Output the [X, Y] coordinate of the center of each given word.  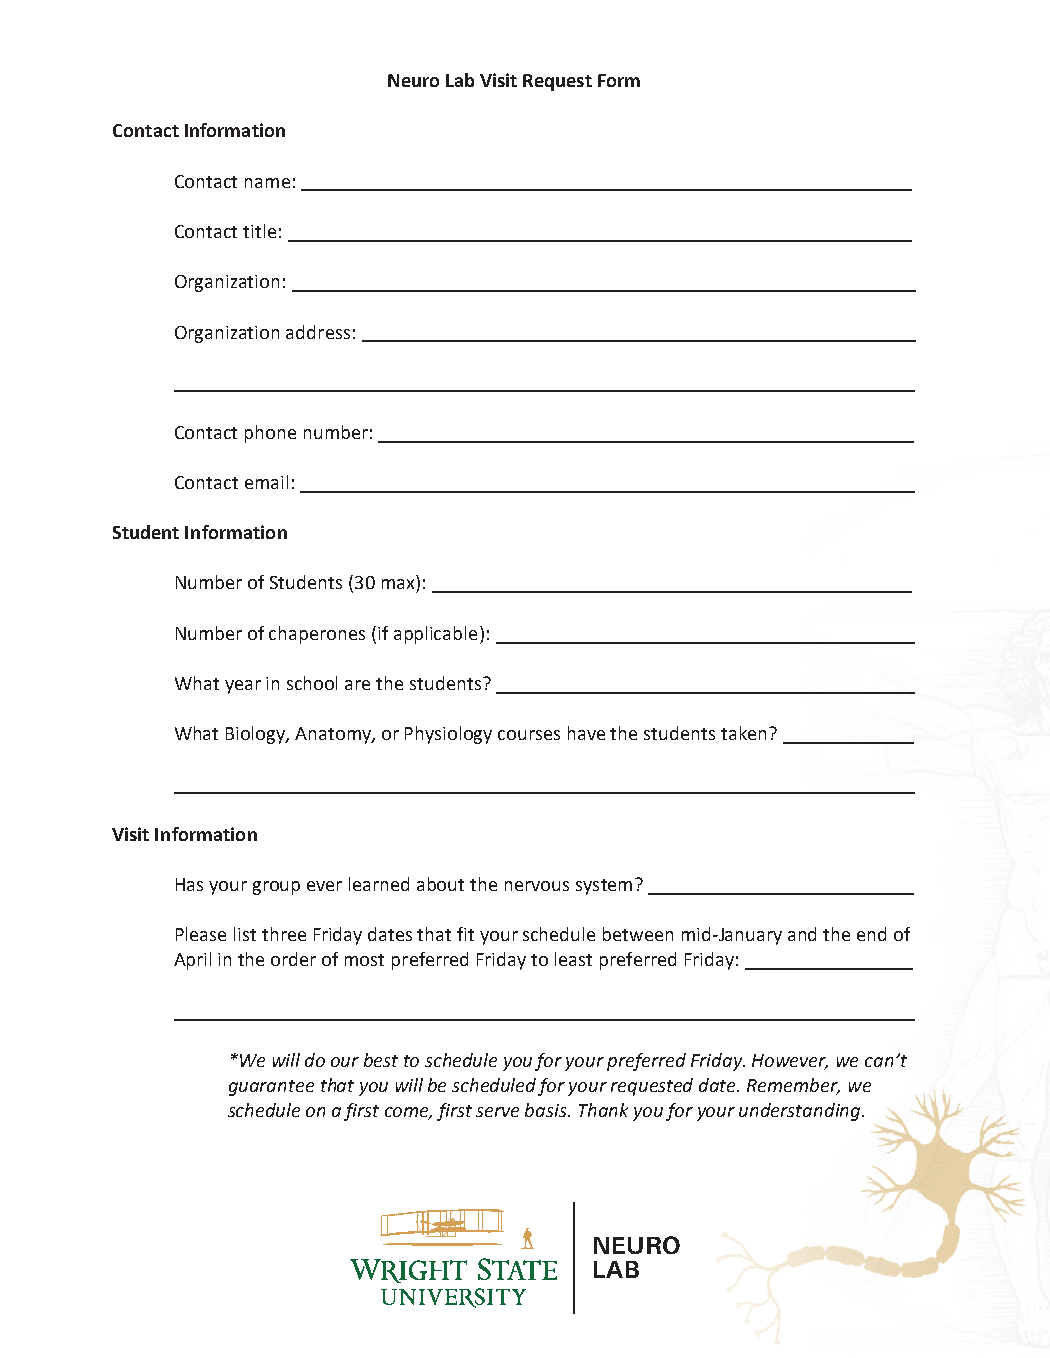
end [871, 934]
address [318, 332]
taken [743, 733]
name [267, 183]
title [259, 231]
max [398, 584]
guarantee [271, 1088]
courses [529, 735]
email [266, 482]
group [276, 888]
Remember [793, 1086]
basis [547, 1110]
